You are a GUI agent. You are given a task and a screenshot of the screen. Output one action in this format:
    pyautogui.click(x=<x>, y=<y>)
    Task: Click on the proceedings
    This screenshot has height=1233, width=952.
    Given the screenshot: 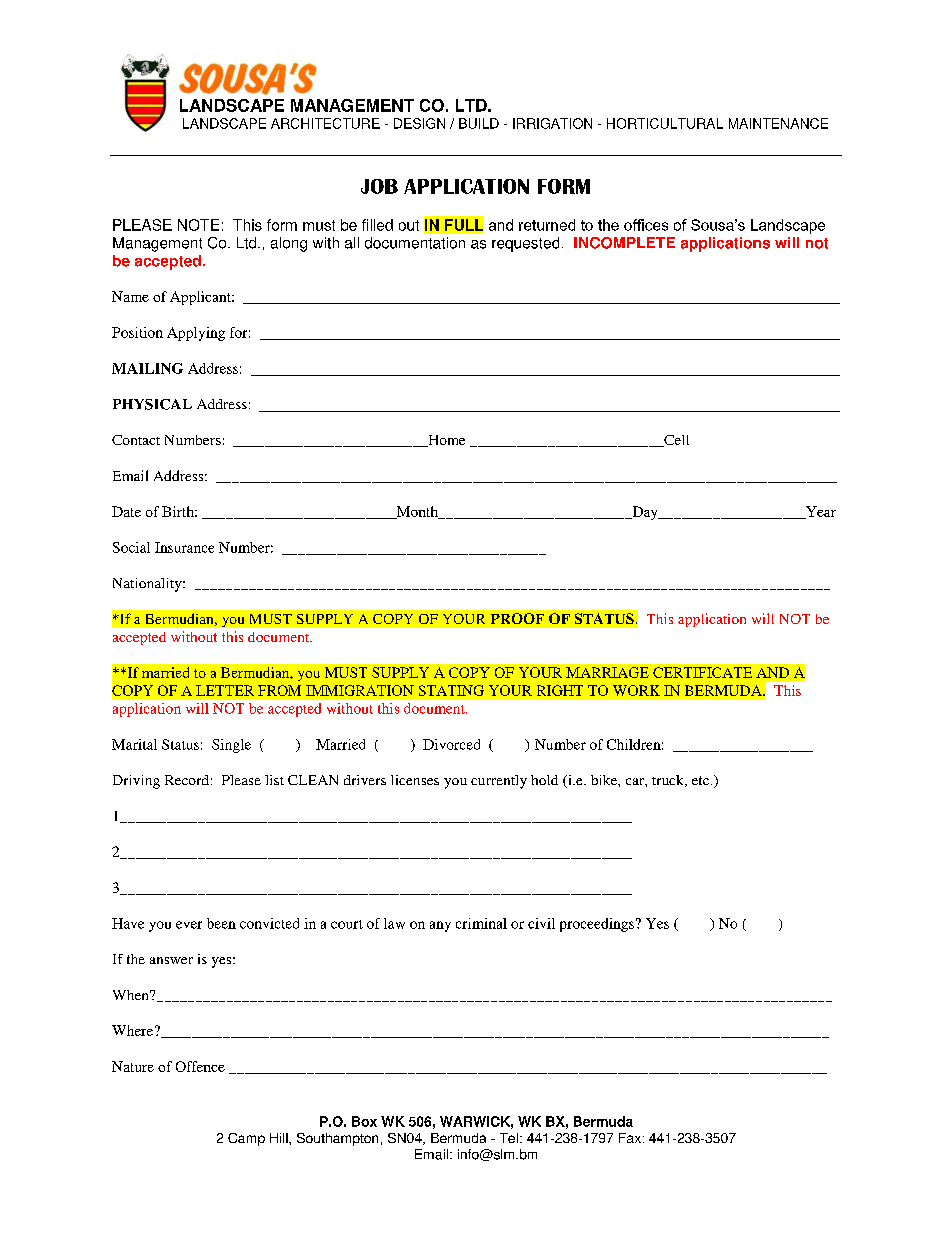 What is the action you would take?
    pyautogui.click(x=597, y=925)
